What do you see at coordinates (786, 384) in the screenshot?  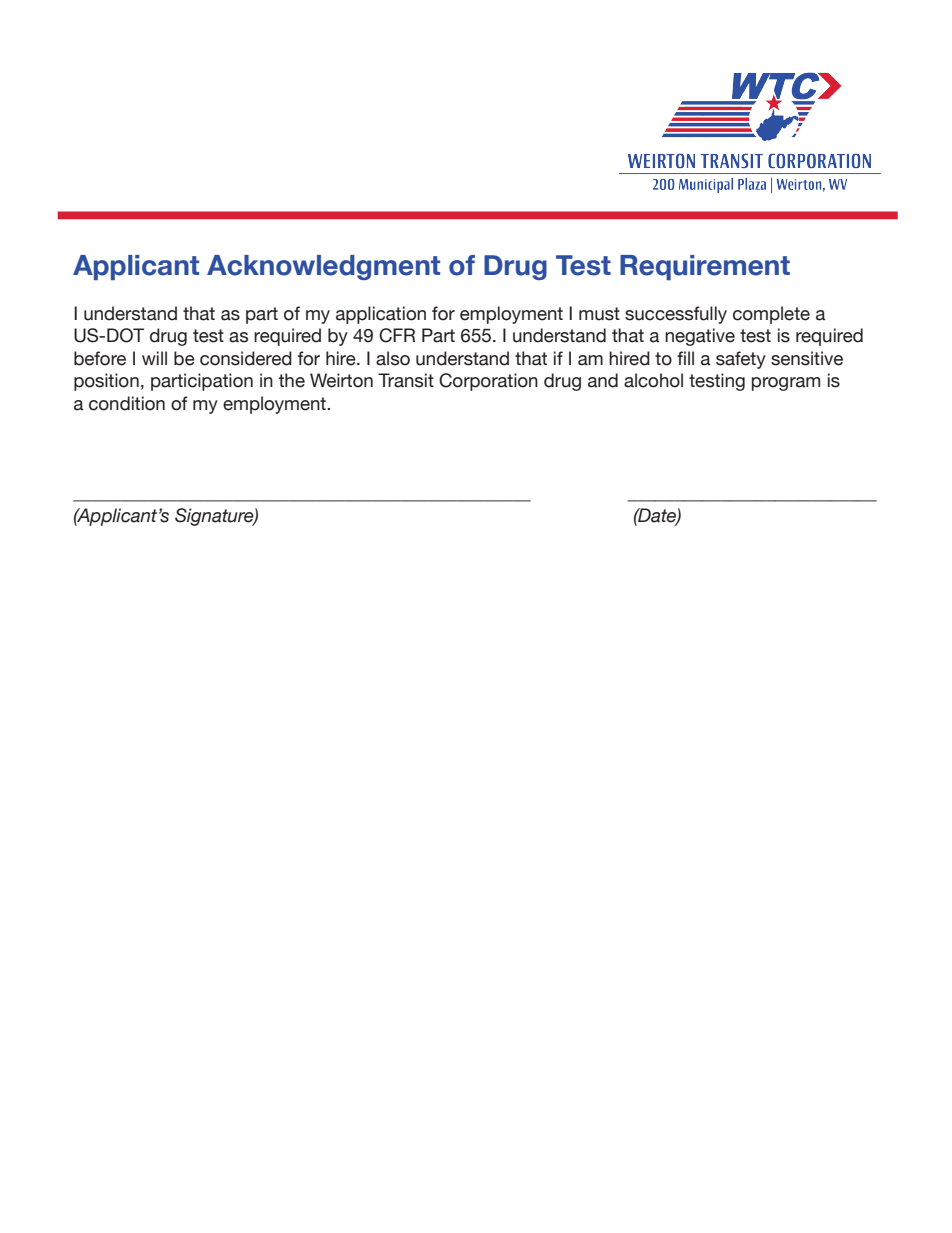 I see `program` at bounding box center [786, 384].
